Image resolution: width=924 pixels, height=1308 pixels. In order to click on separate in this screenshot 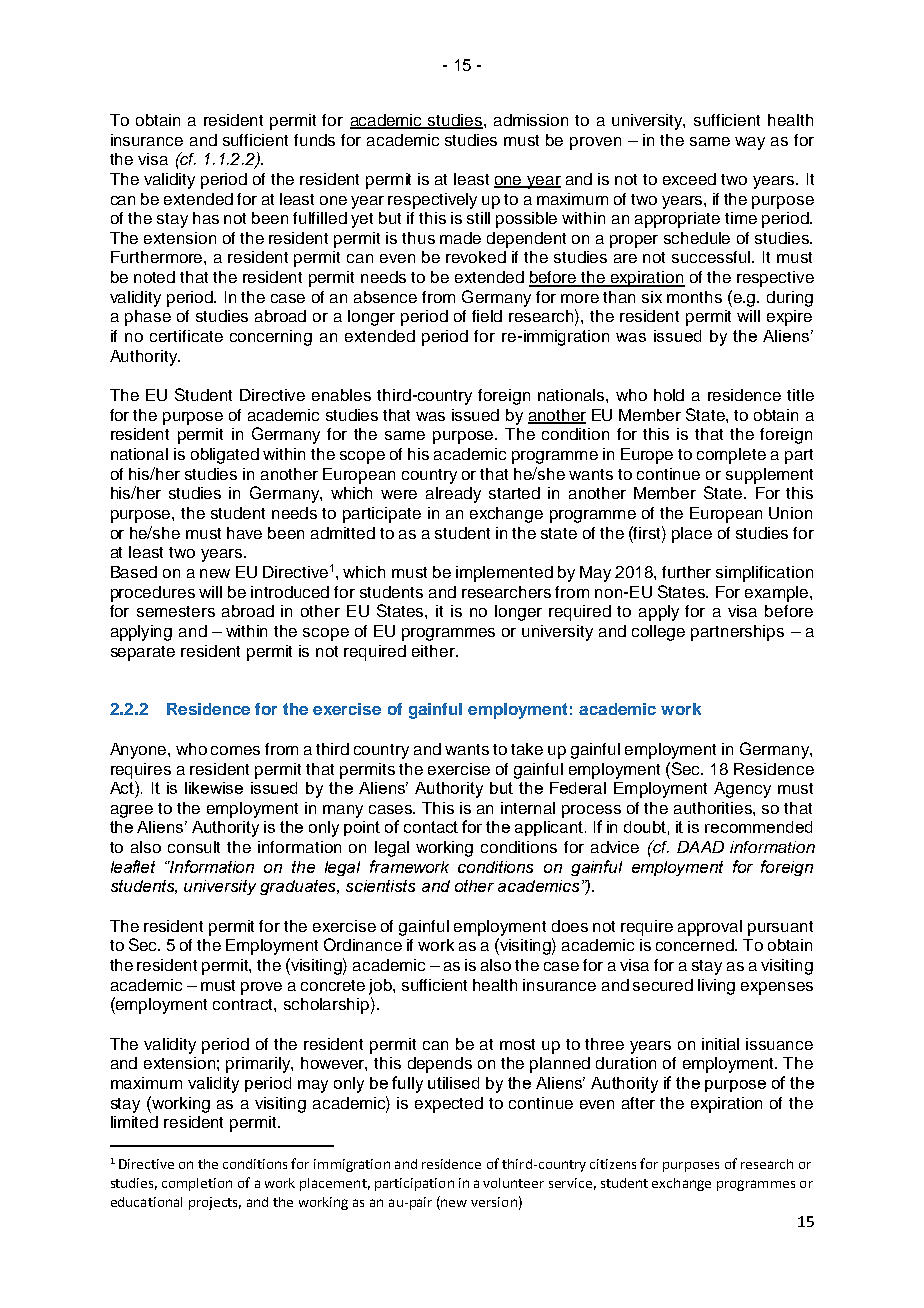, I will do `click(143, 653)`.
